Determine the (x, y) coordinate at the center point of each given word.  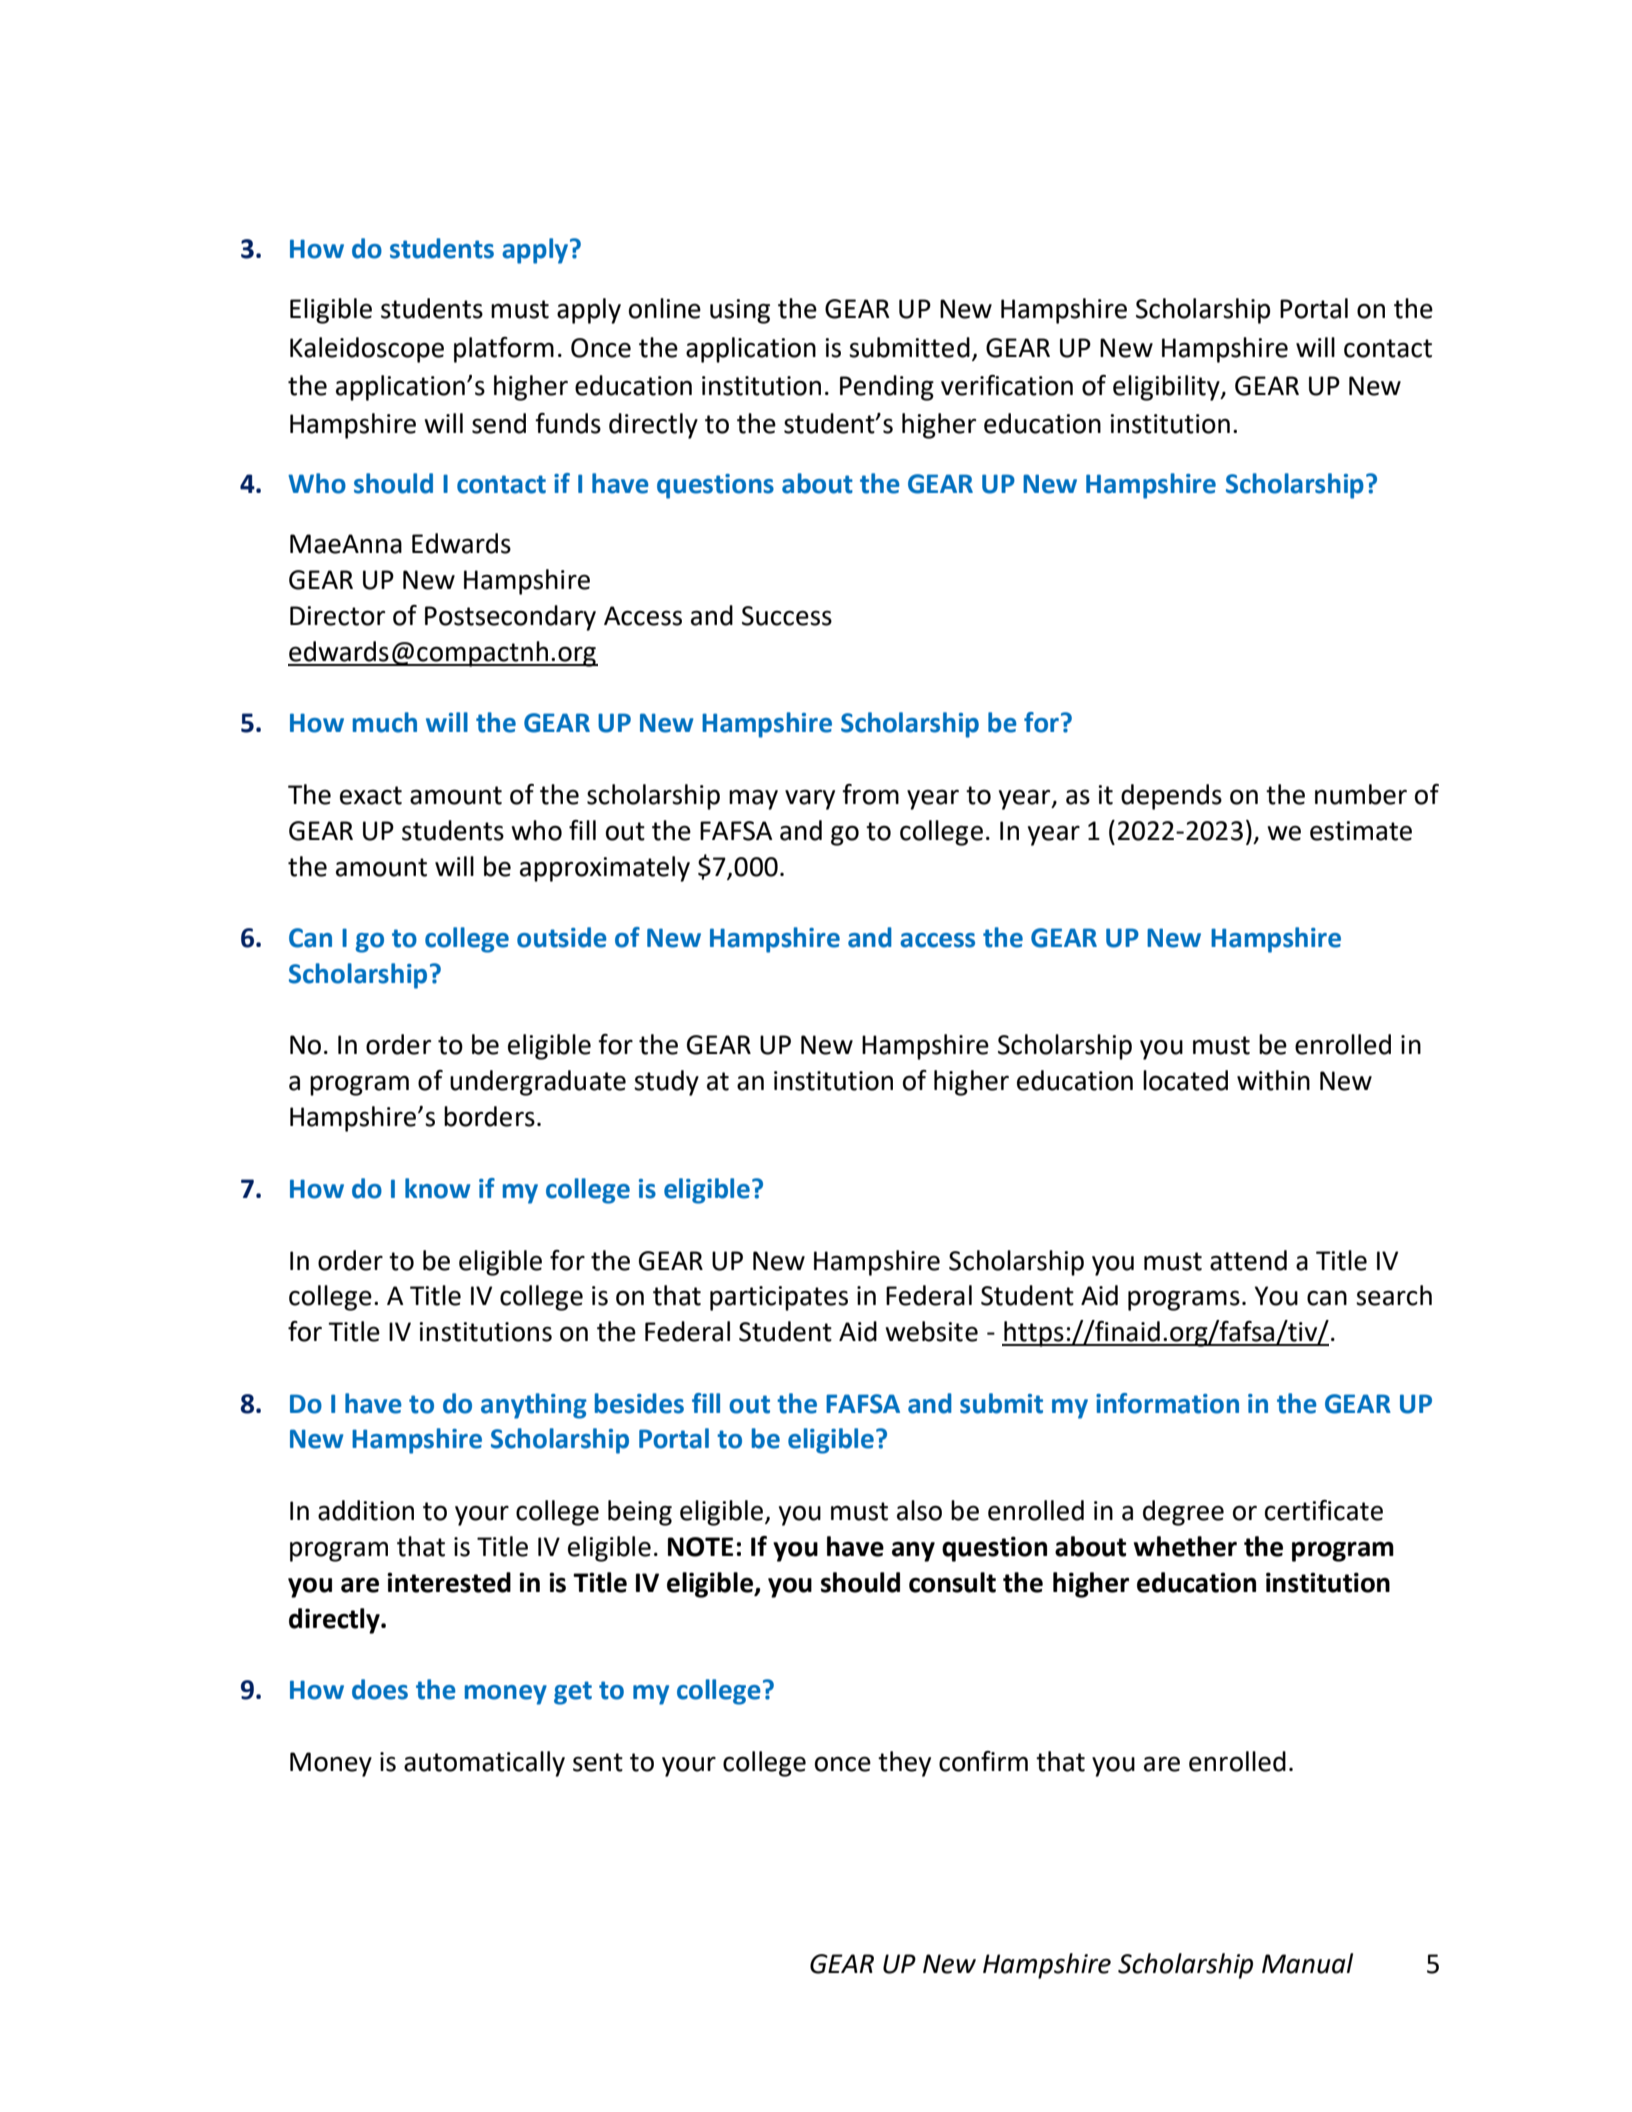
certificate (1324, 1510)
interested (449, 1582)
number (1361, 794)
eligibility (1167, 388)
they (904, 1764)
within (1273, 1080)
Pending (887, 388)
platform (504, 350)
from (870, 794)
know (437, 1188)
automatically (484, 1764)
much (385, 722)
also (919, 1510)
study (666, 1083)
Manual (1307, 1963)
